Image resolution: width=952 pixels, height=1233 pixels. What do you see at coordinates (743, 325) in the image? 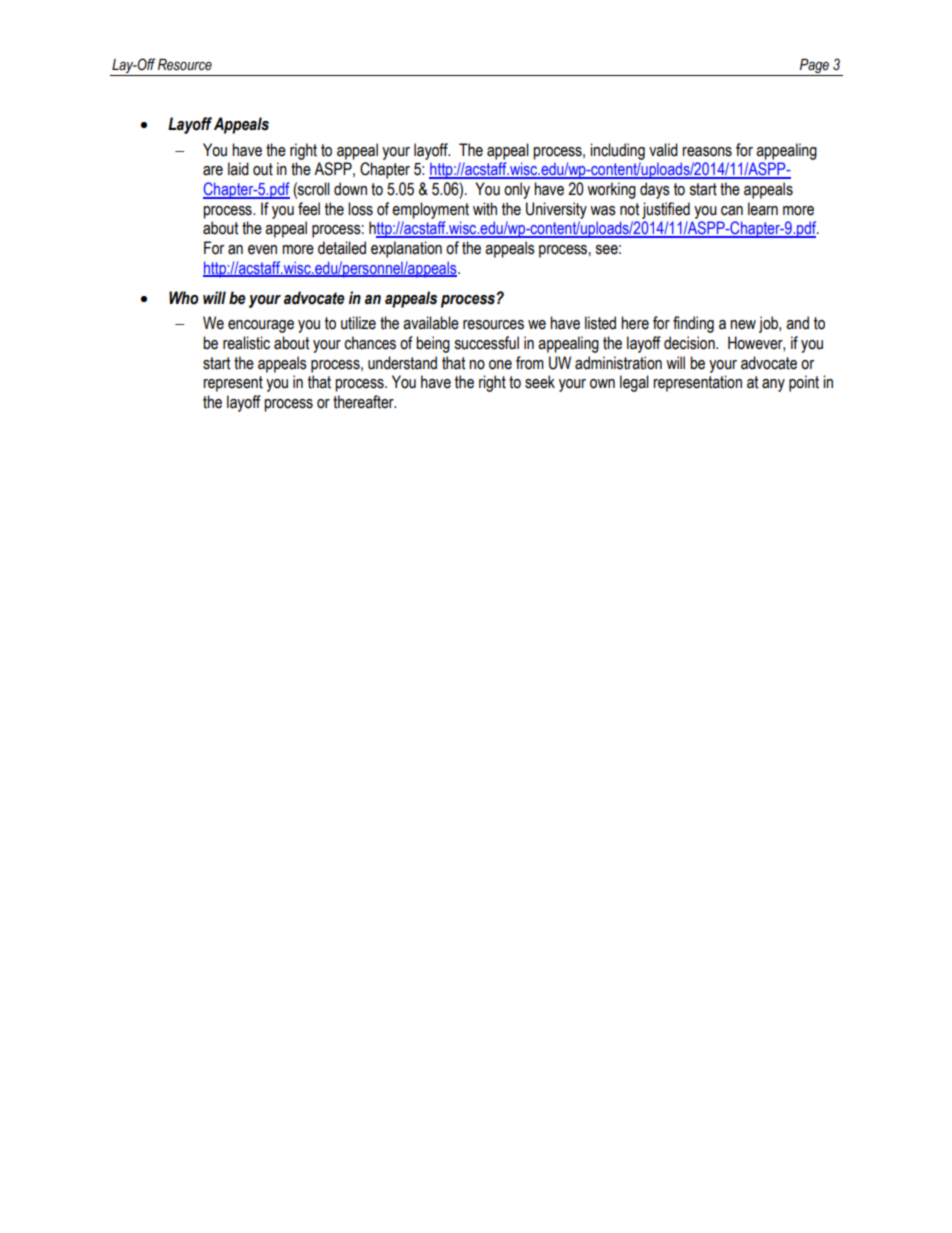
I see `new` at bounding box center [743, 325].
